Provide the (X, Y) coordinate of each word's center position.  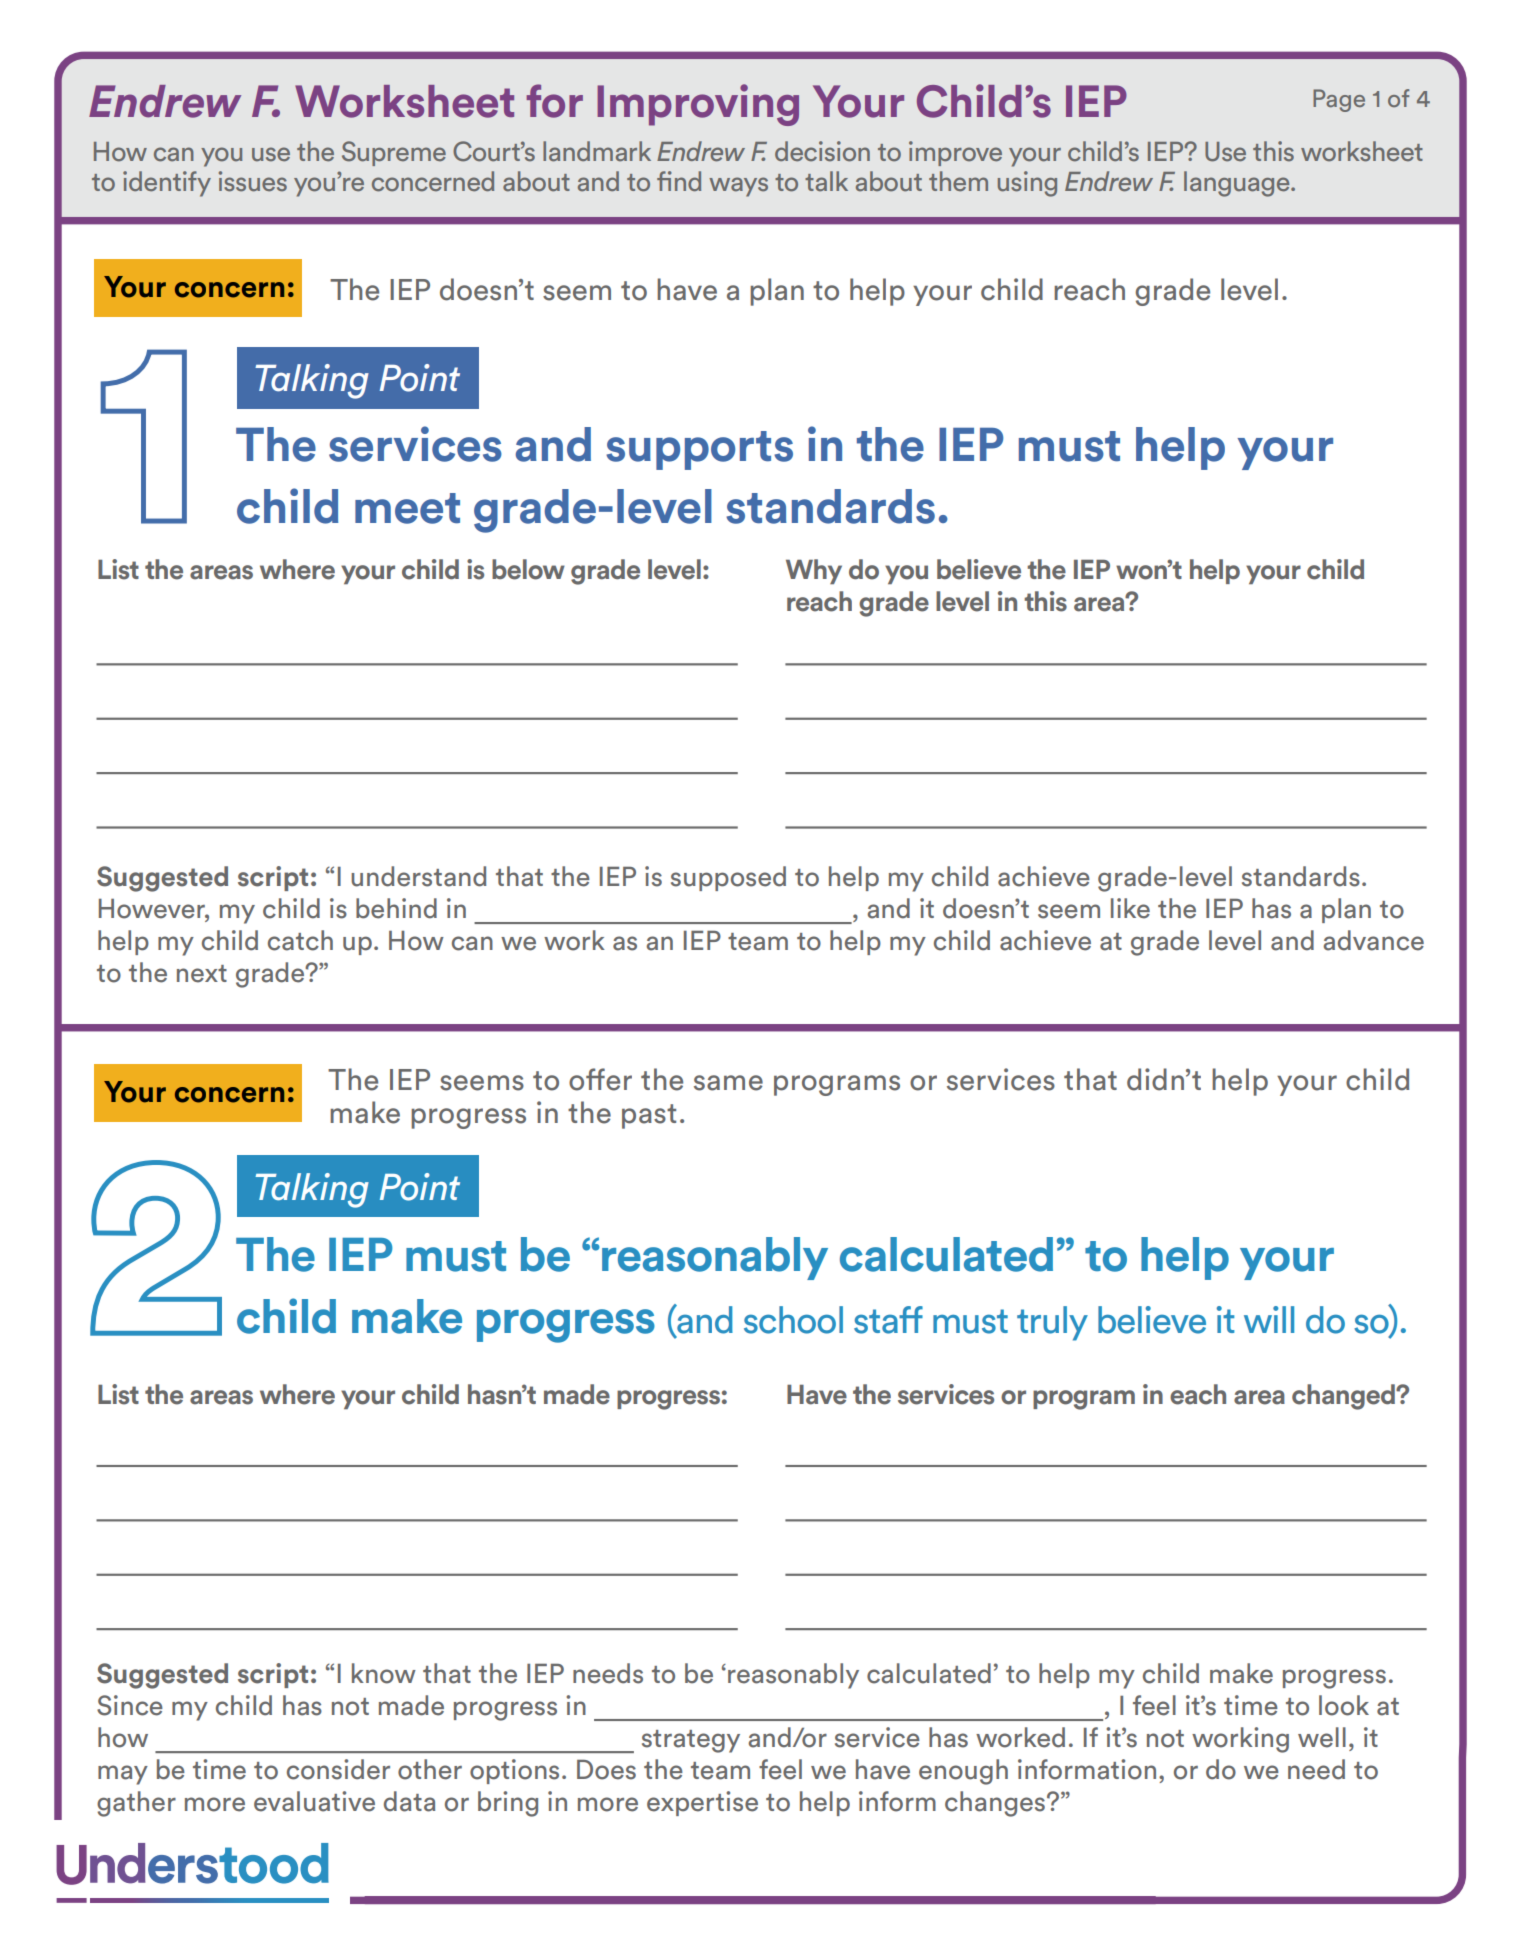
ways (738, 187)
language (1238, 184)
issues (253, 181)
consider (338, 1769)
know (384, 1673)
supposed (728, 878)
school (793, 1320)
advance (1373, 940)
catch (300, 940)
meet (407, 508)
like (1130, 908)
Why (814, 571)
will (1269, 1319)
